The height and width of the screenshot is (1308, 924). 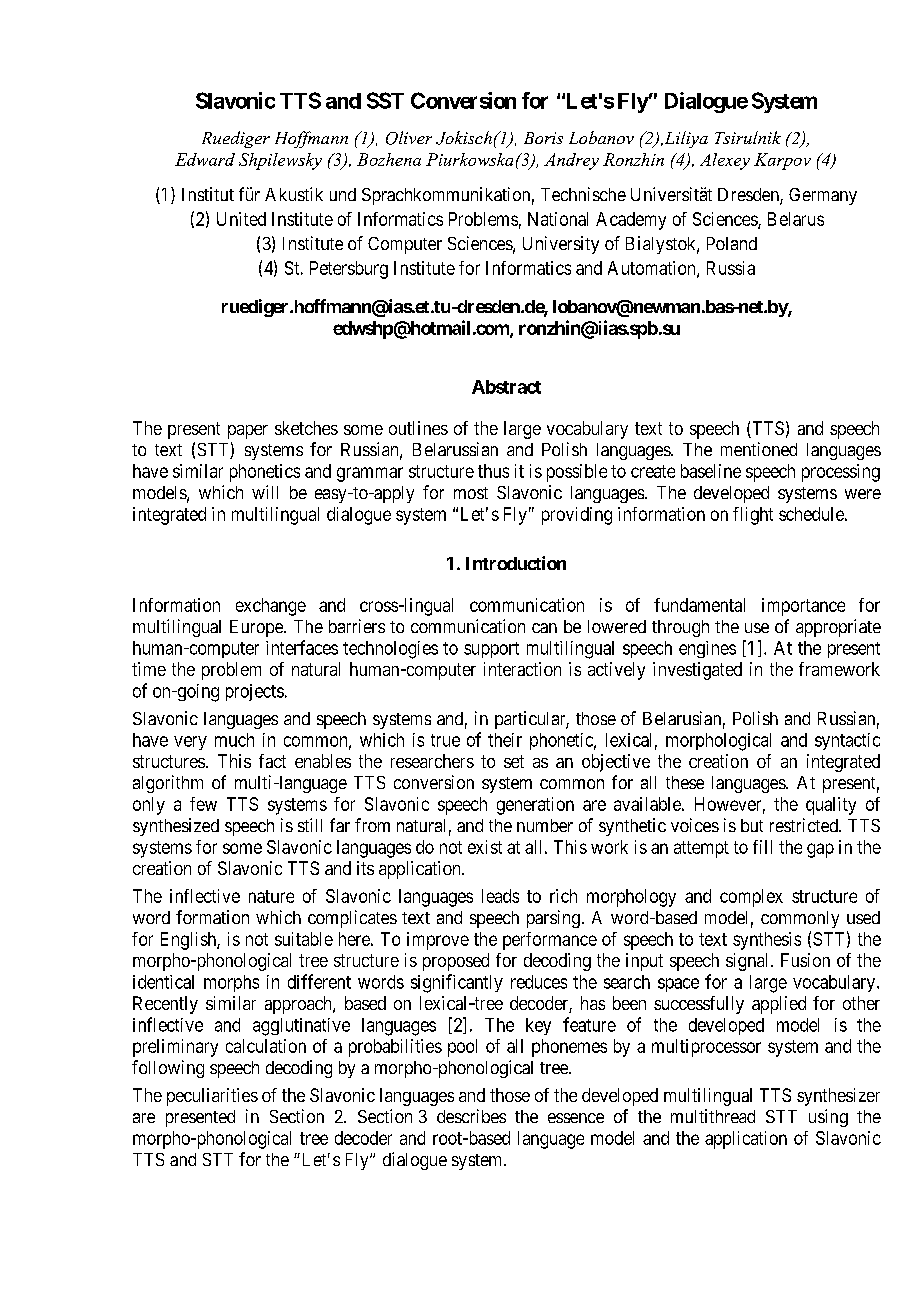 I want to click on Europe, so click(x=257, y=628).
